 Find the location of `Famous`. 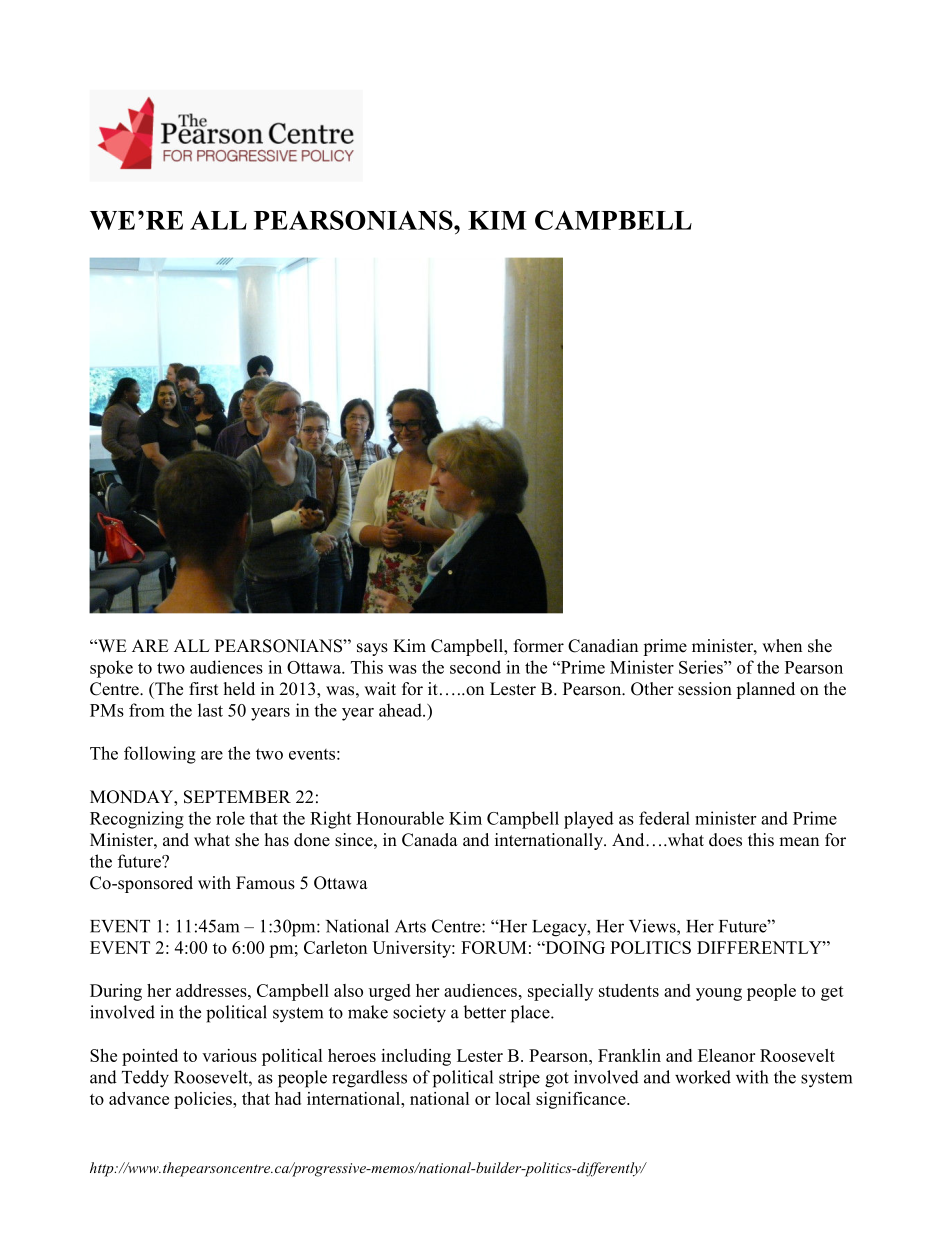

Famous is located at coordinates (265, 883).
